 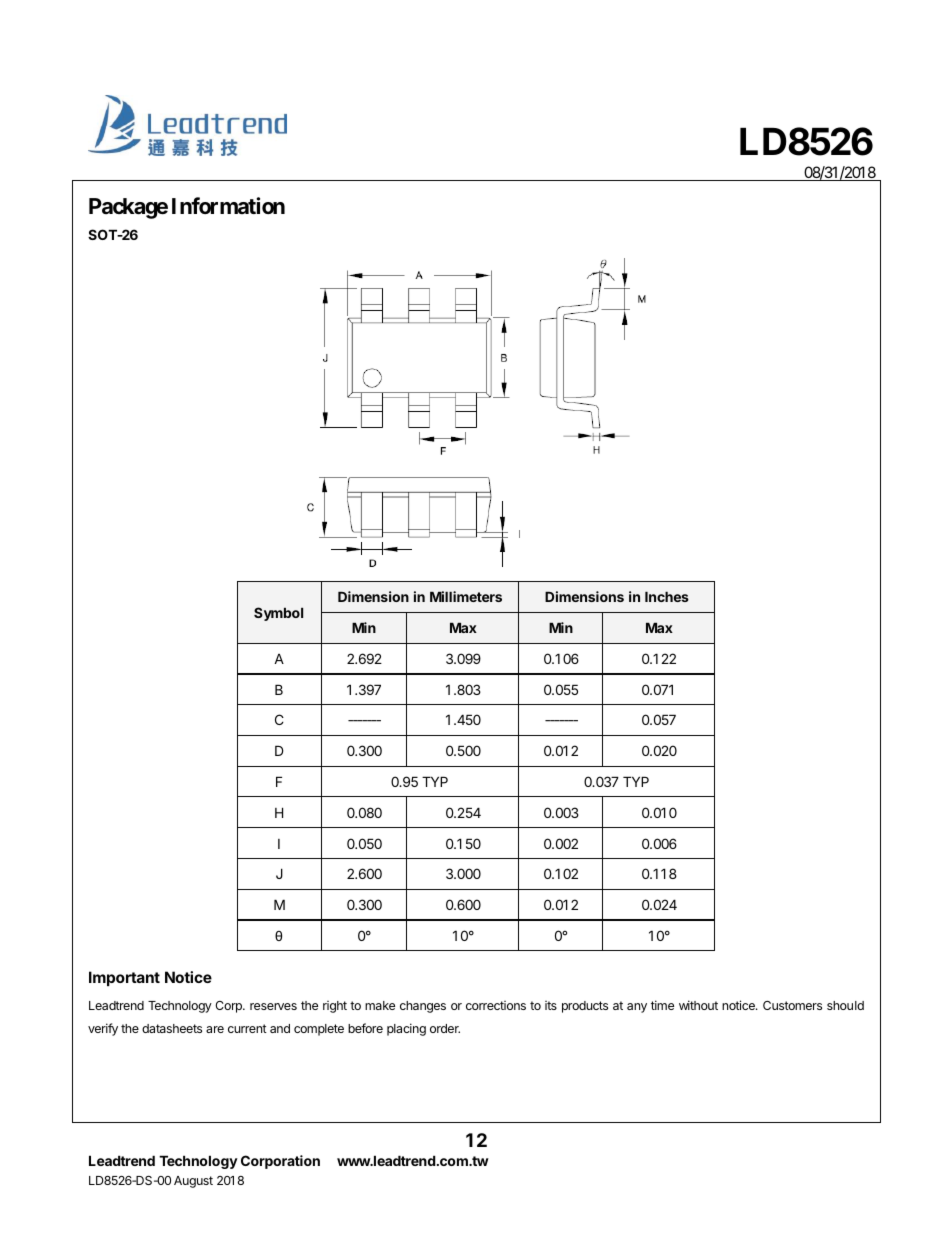 I want to click on Information, so click(x=228, y=205).
